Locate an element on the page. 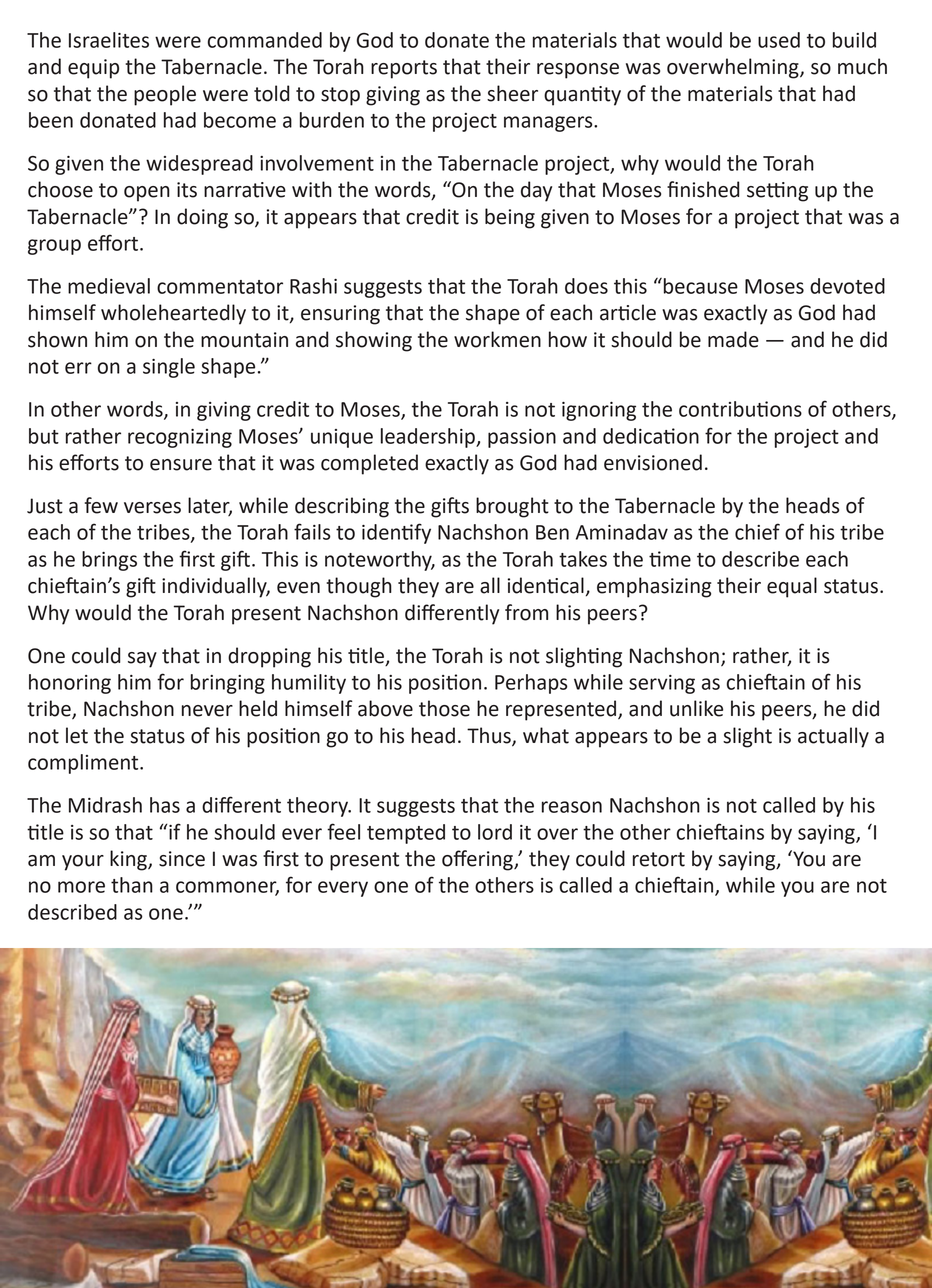 The image size is (932, 1288). being is located at coordinates (510, 218).
